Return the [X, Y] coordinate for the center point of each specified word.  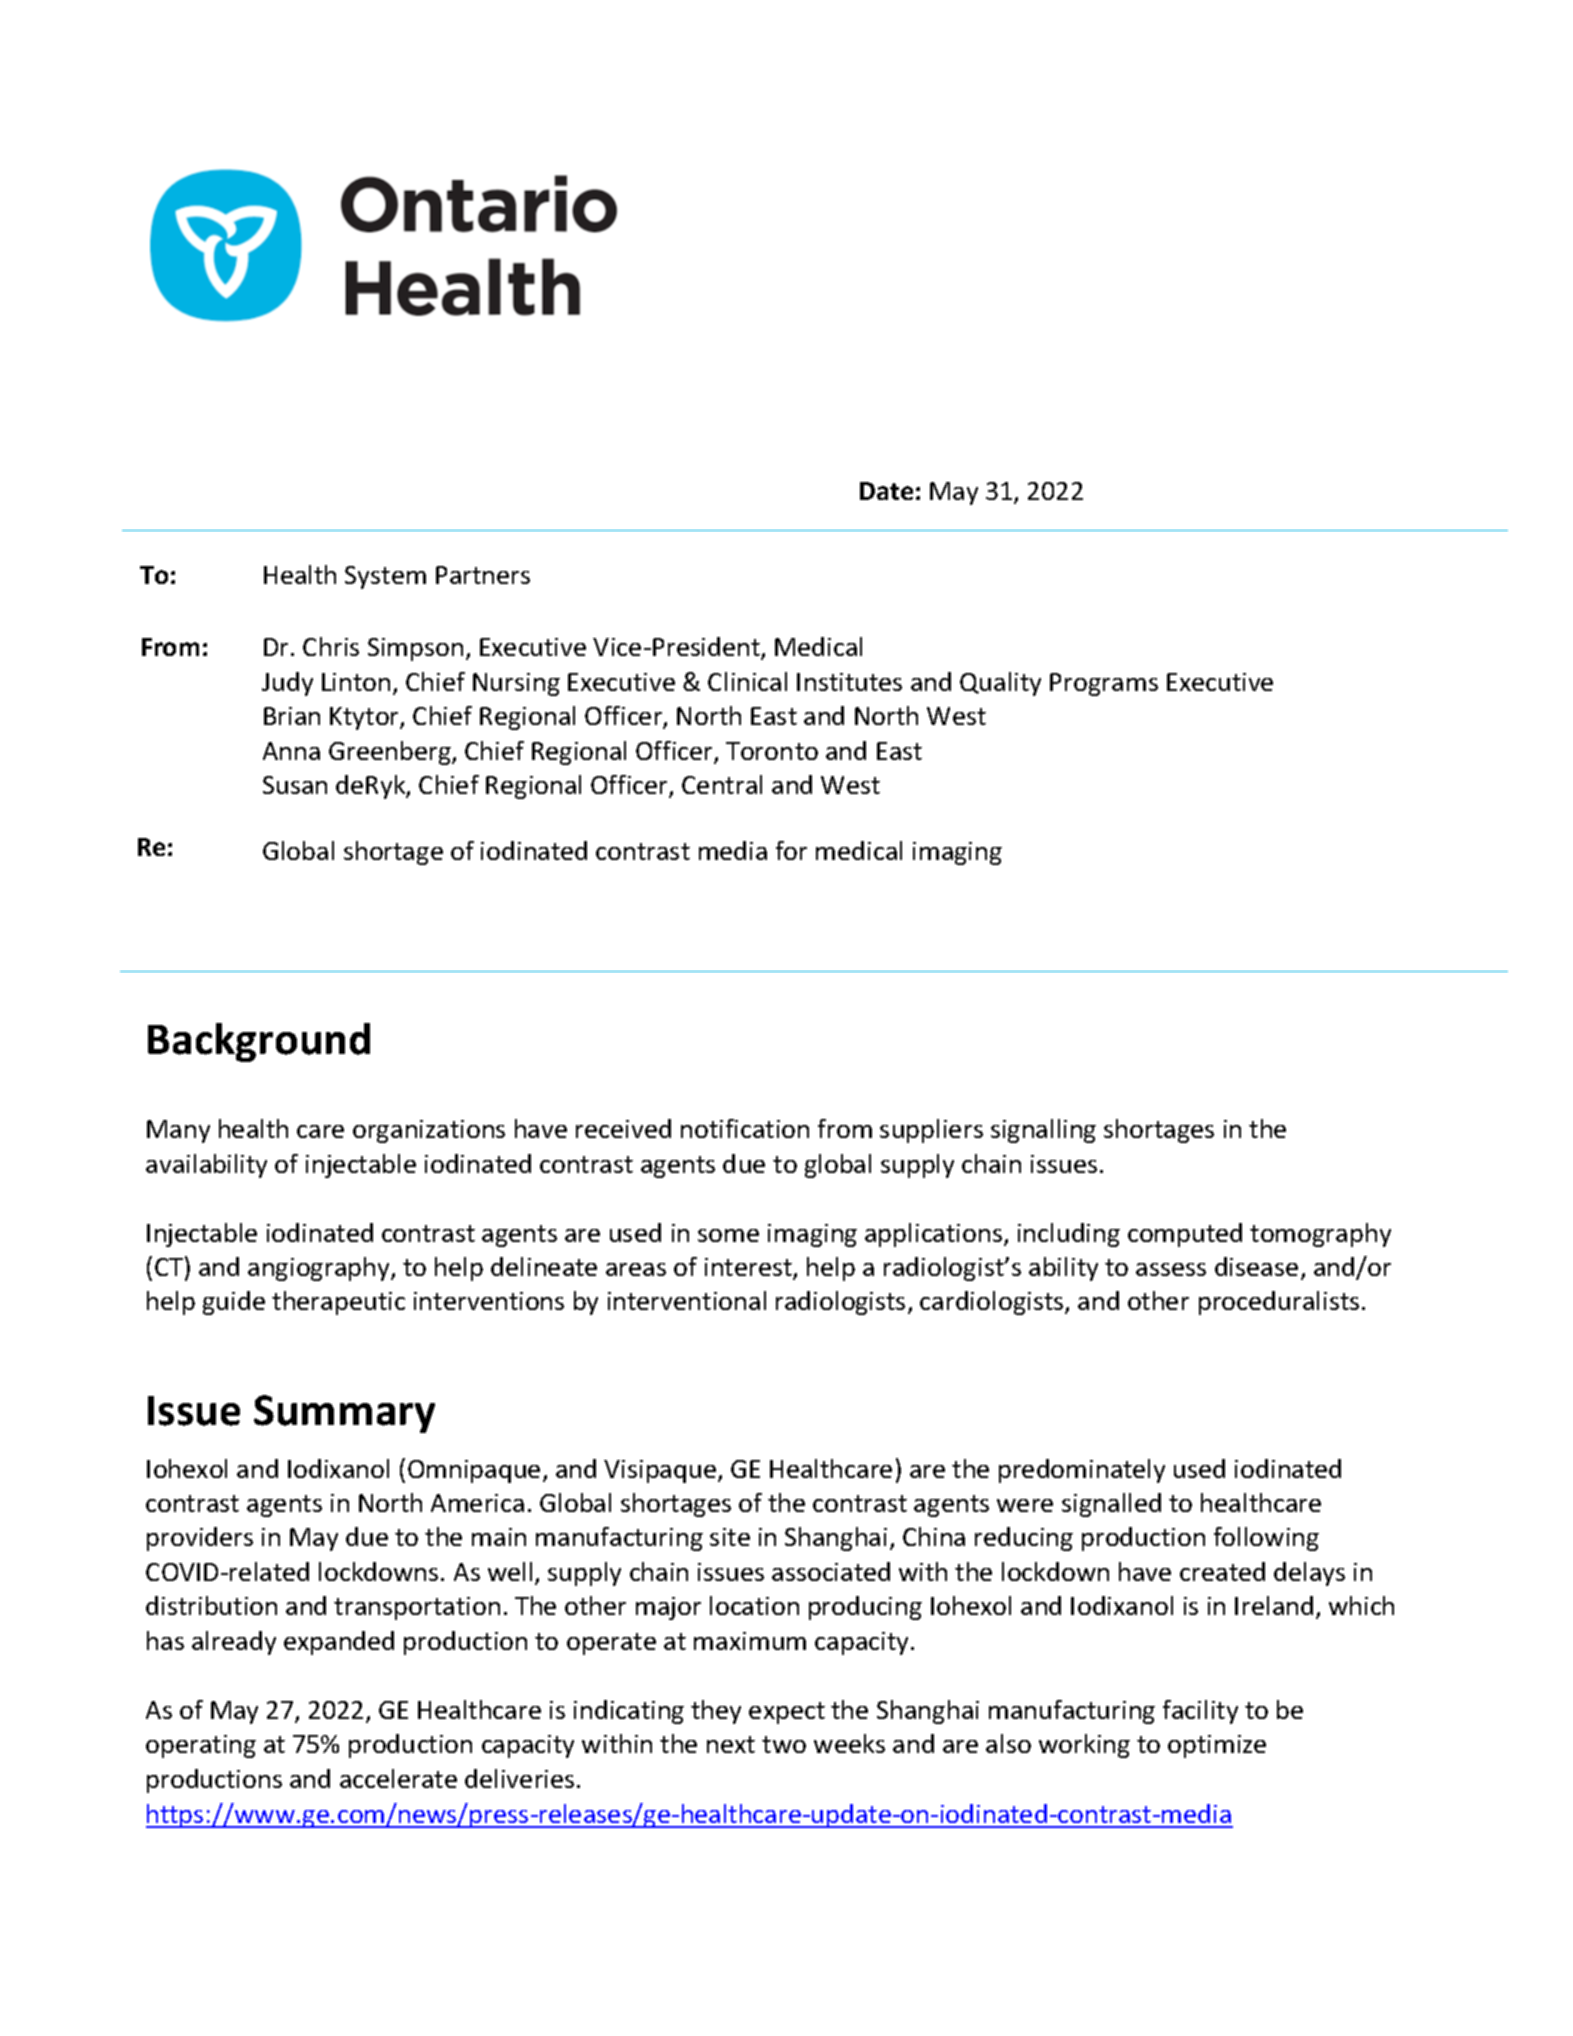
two [784, 1744]
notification [745, 1128]
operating [201, 1746]
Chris [331, 646]
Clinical [747, 681]
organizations [429, 1131]
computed [1185, 1235]
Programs [1104, 684]
